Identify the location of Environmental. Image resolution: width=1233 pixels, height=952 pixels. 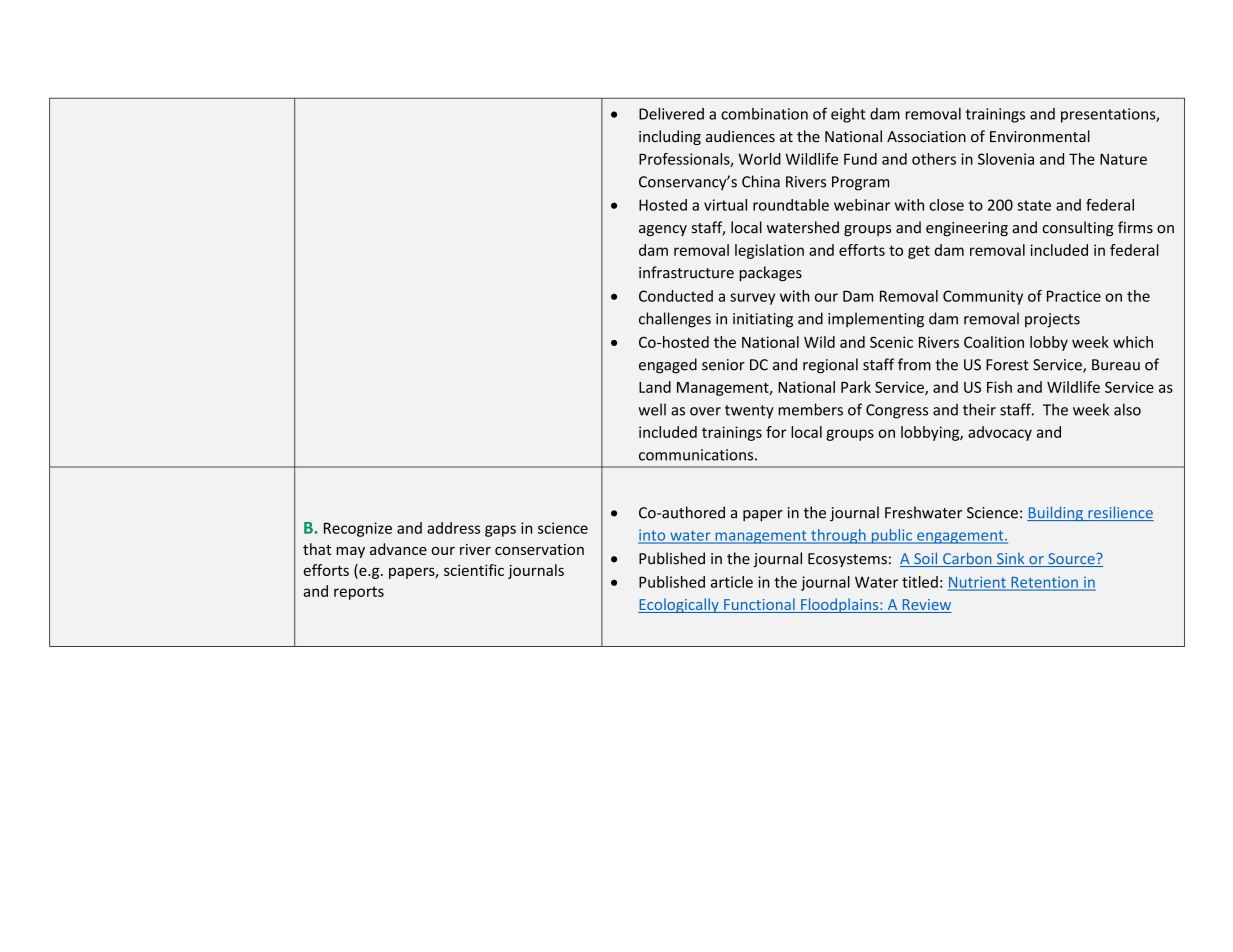
(1040, 136).
